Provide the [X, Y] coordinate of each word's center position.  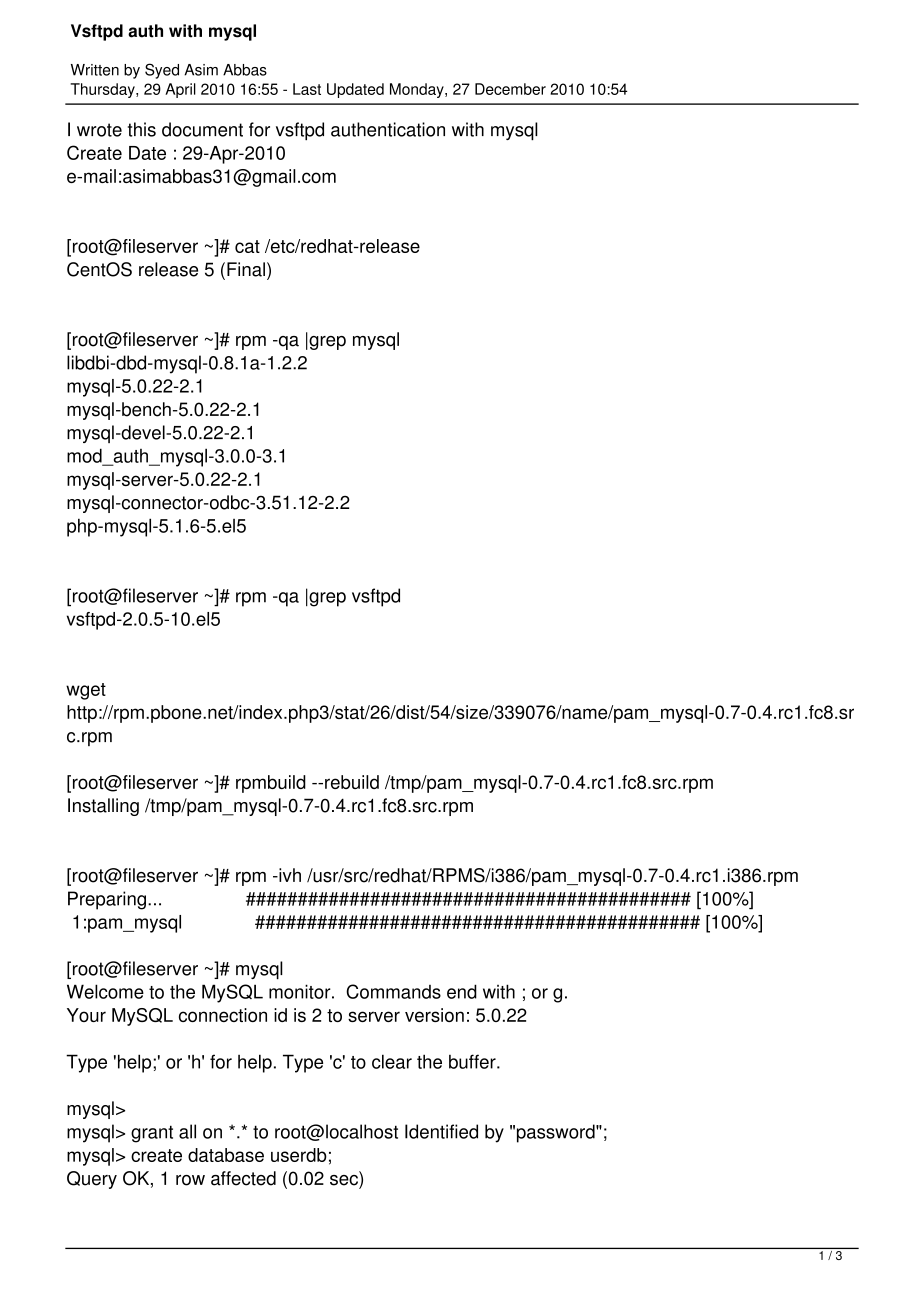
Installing [103, 807]
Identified [441, 1131]
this [142, 129]
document [202, 129]
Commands [393, 991]
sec [345, 1179]
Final [246, 269]
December [510, 89]
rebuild [352, 782]
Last [307, 89]
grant [152, 1134]
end [462, 991]
